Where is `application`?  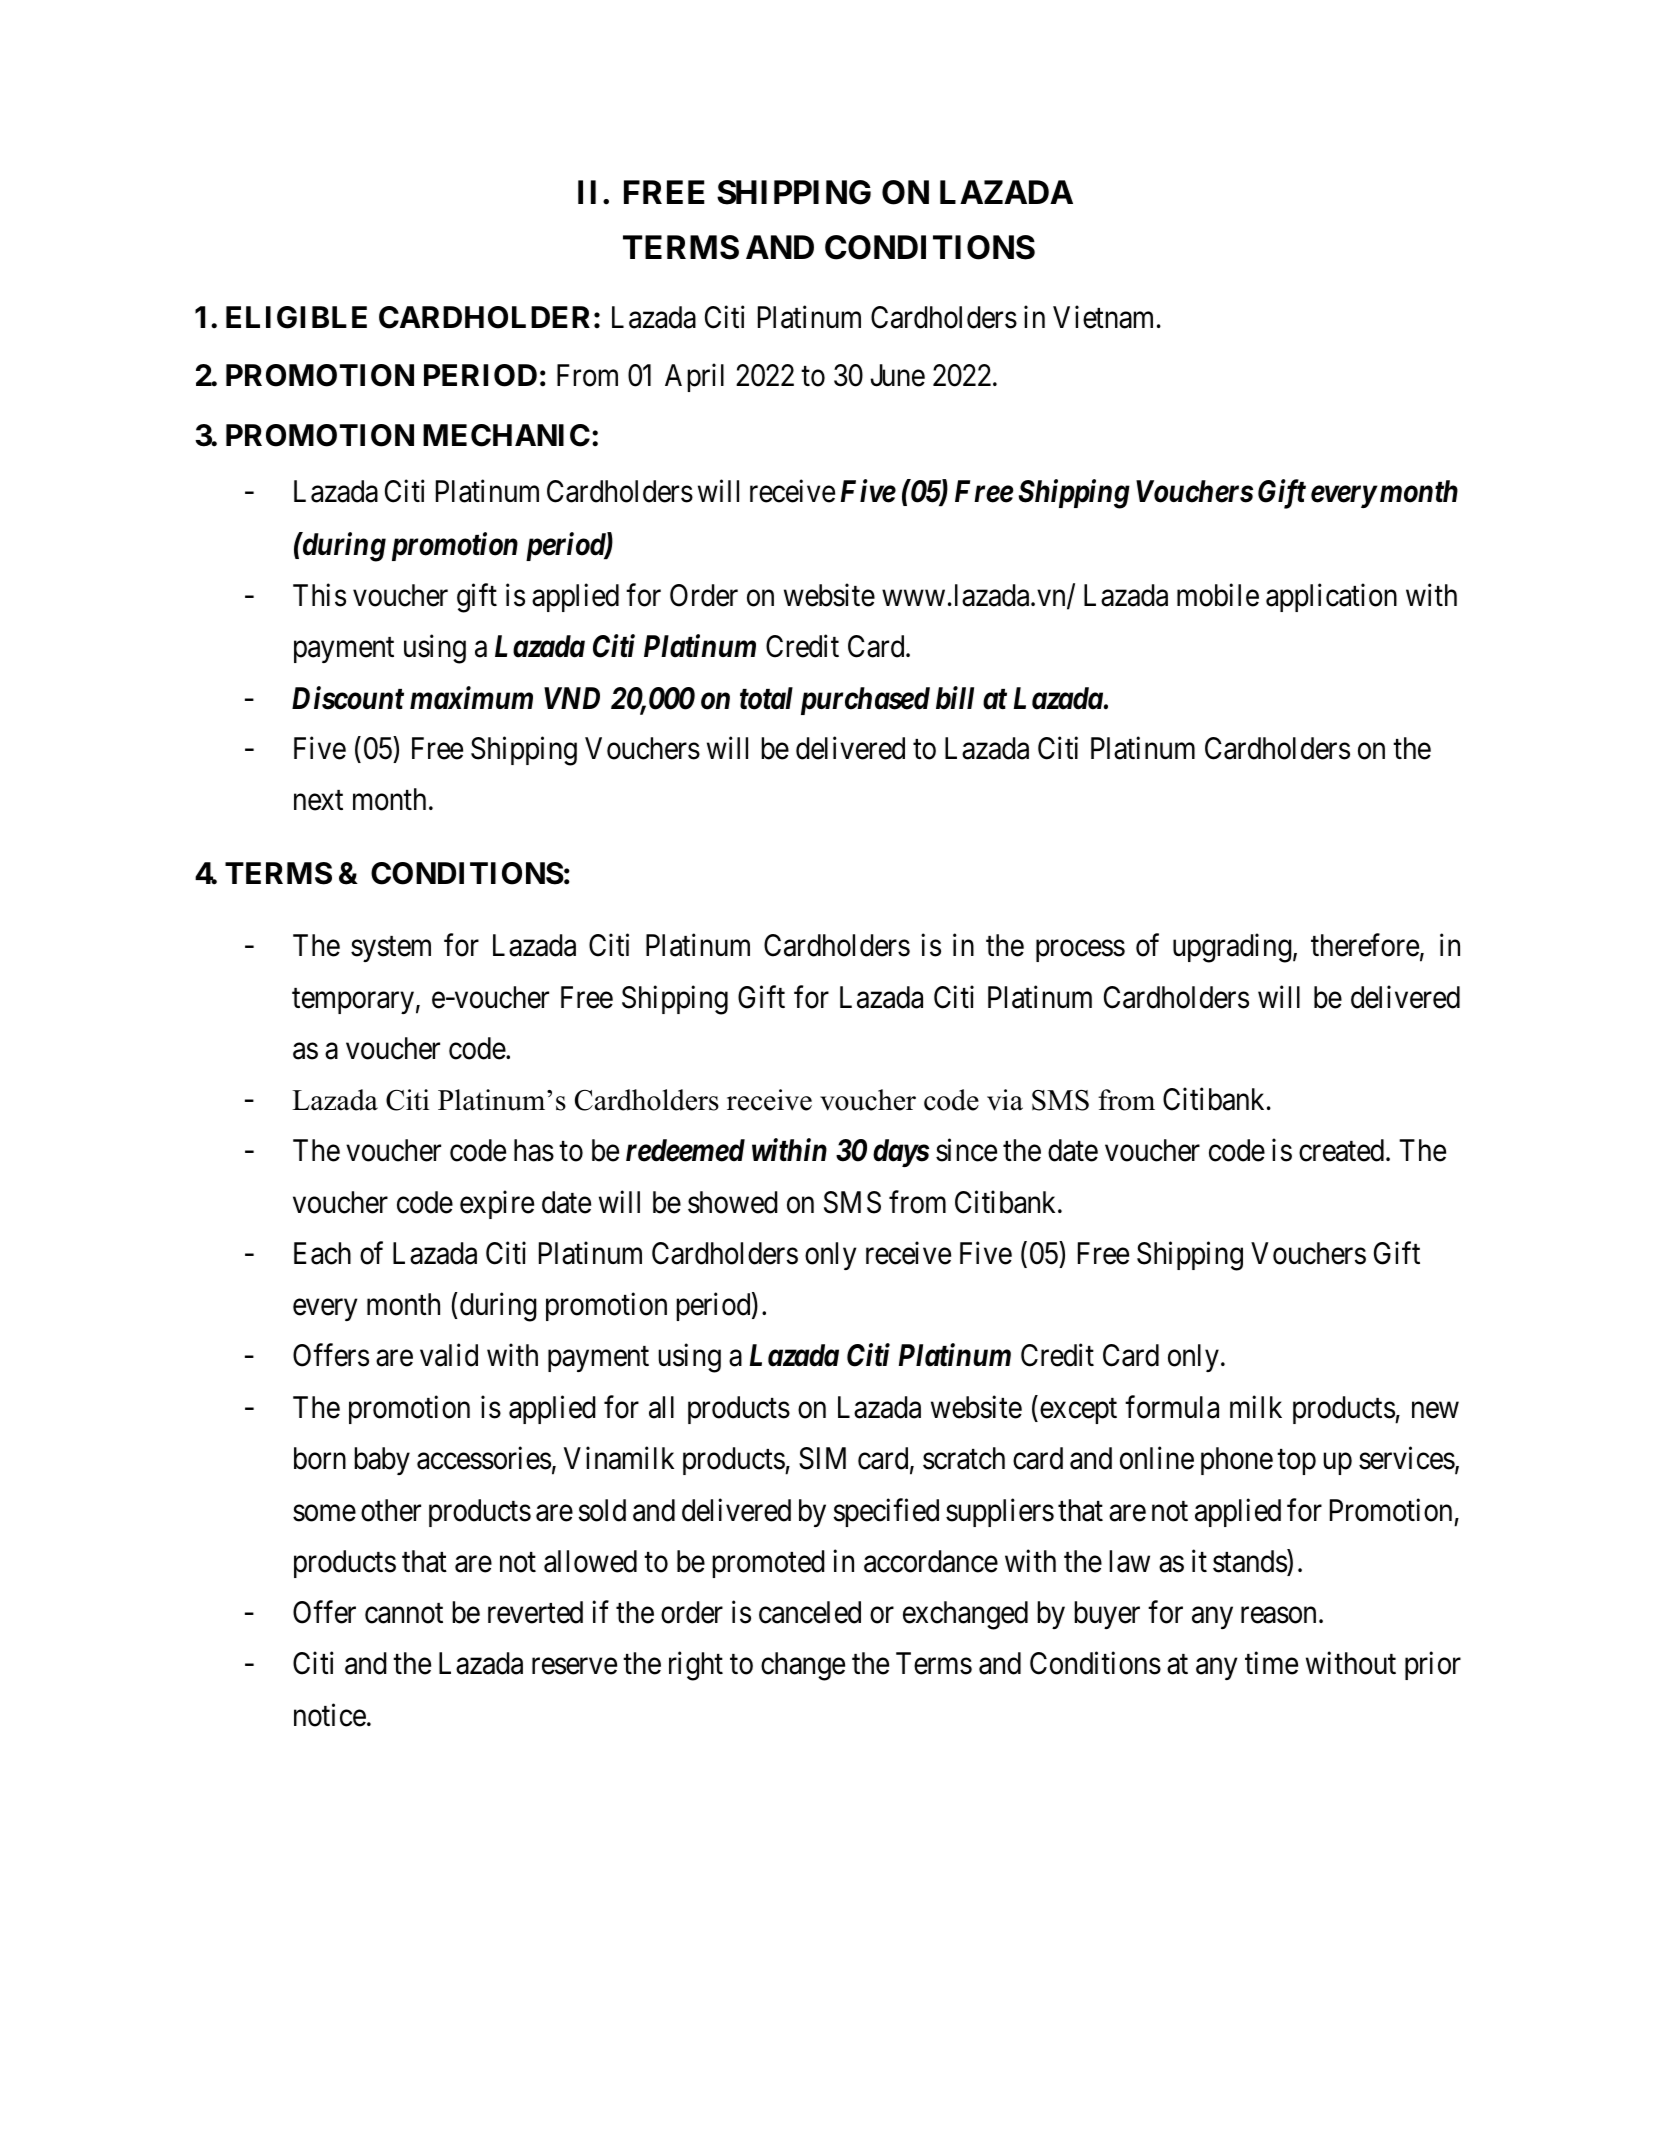 application is located at coordinates (1331, 598).
